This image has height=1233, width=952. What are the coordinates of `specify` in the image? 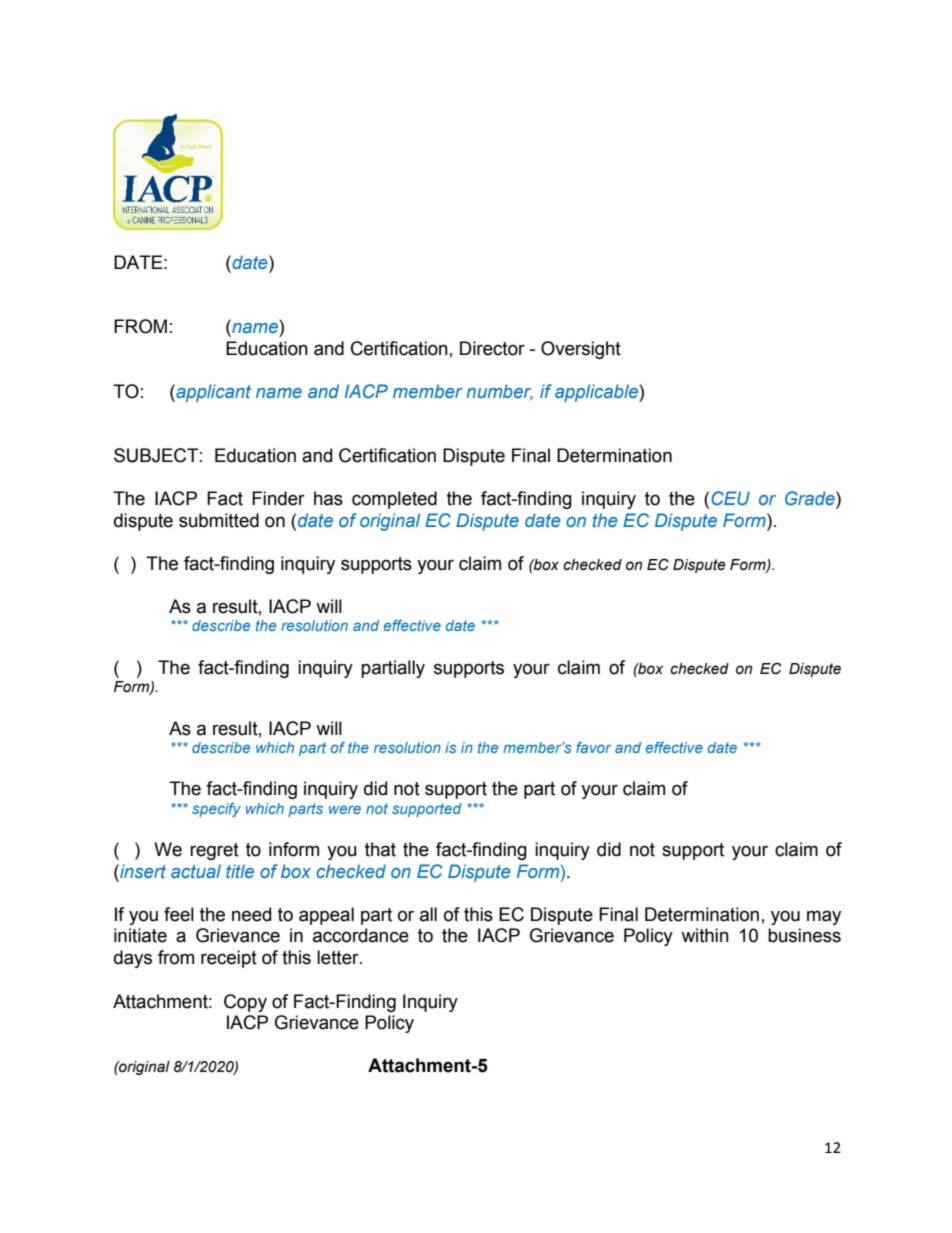 It's located at (216, 810).
